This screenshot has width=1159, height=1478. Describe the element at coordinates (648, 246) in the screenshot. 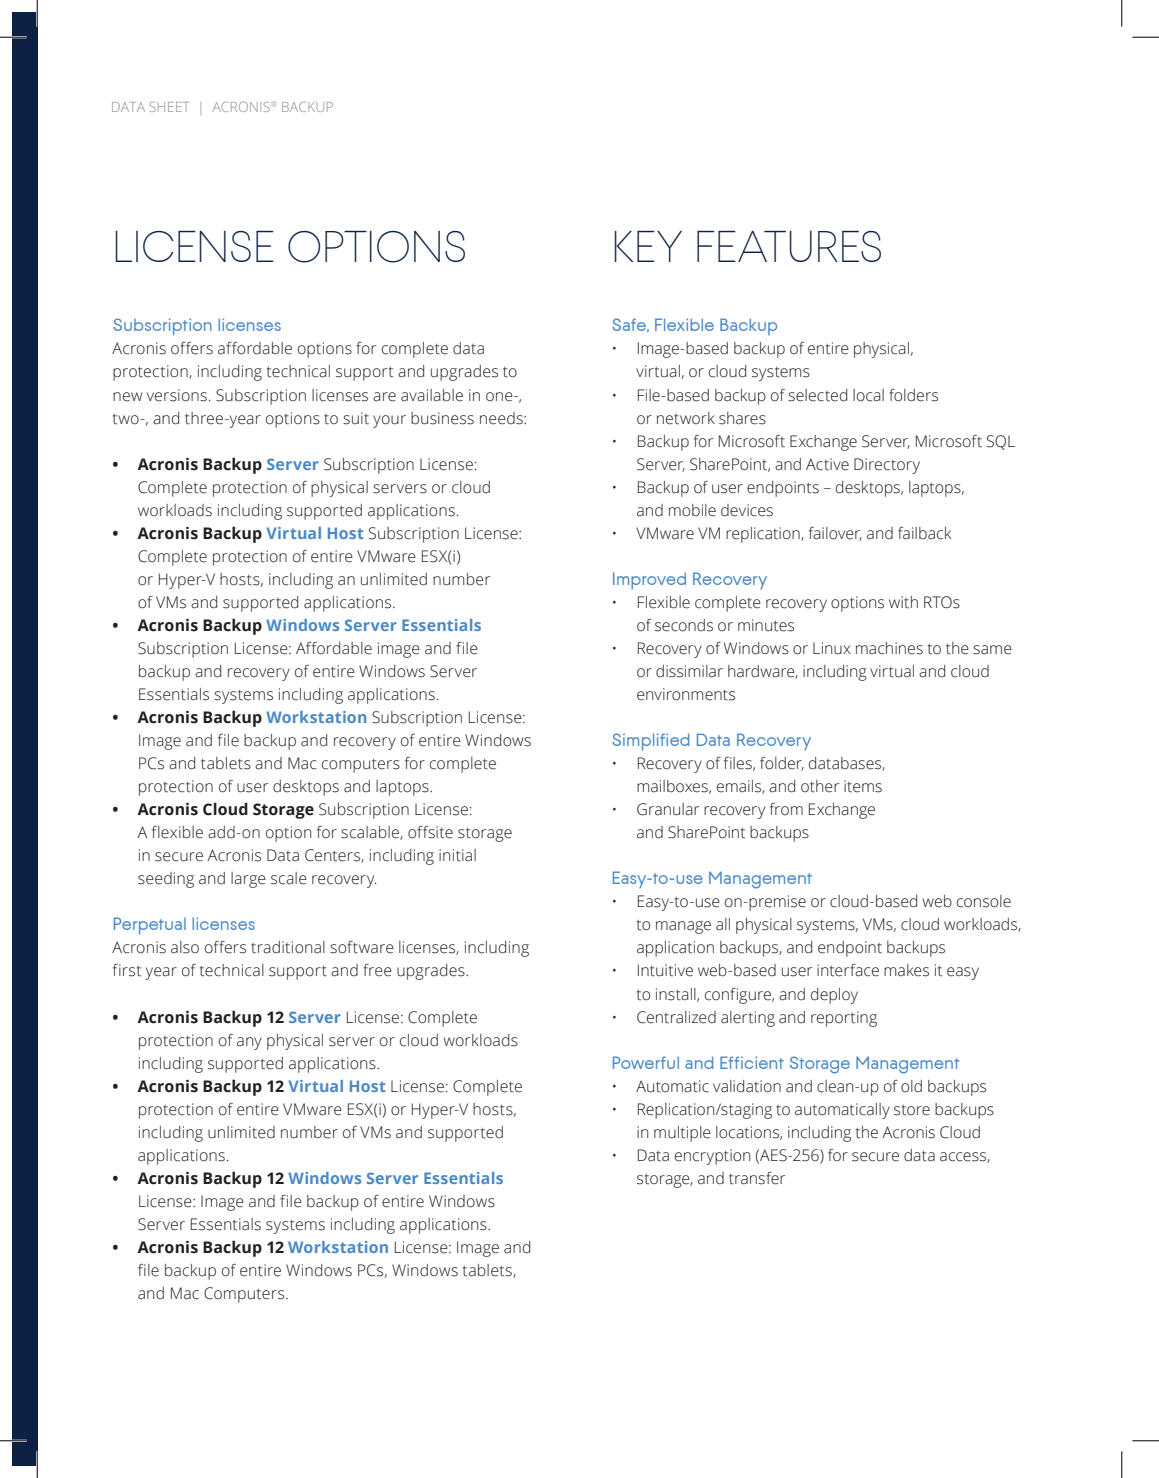

I see `KEY` at that location.
